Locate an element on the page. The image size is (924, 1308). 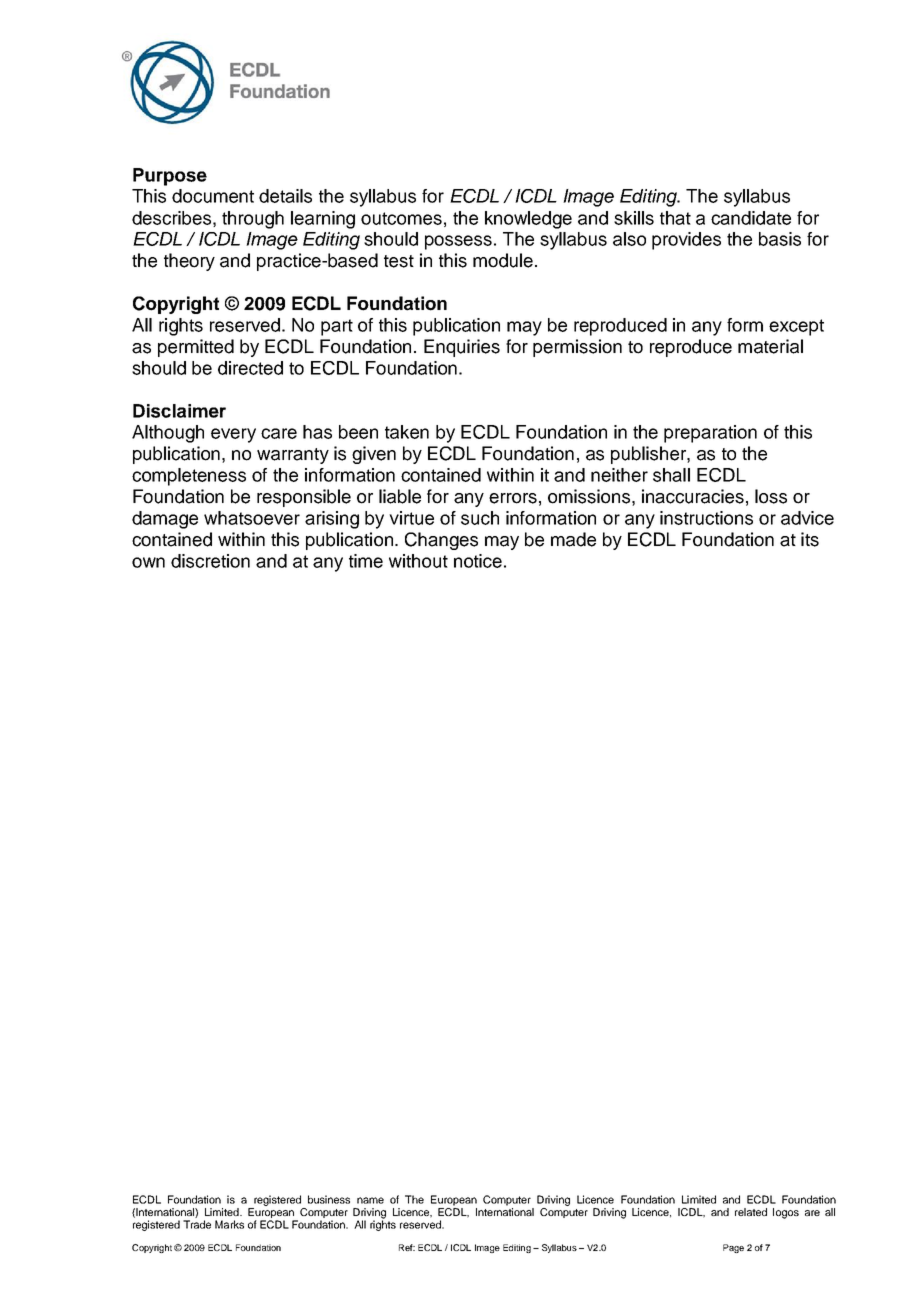
document is located at coordinates (213, 196).
